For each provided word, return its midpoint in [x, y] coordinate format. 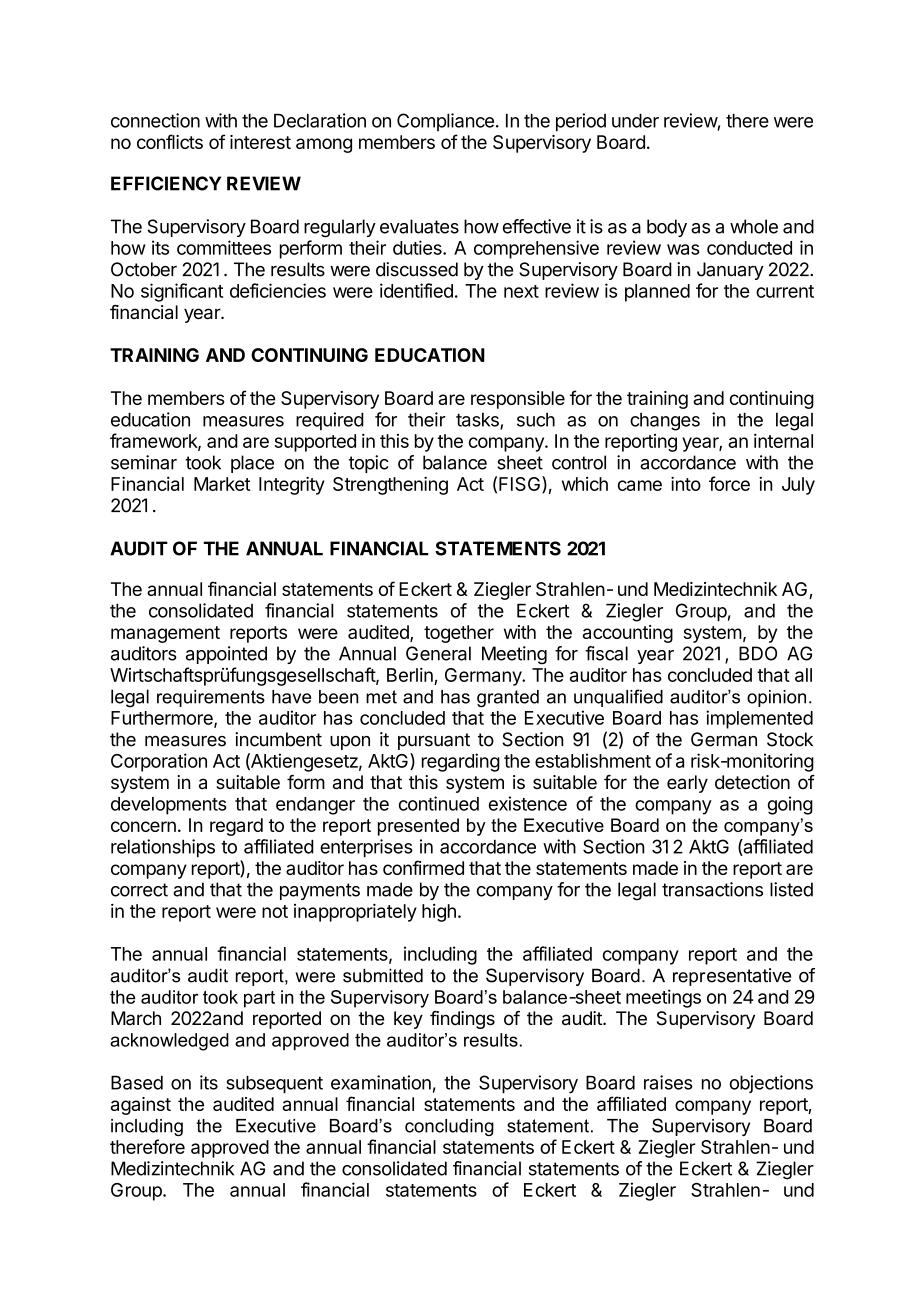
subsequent [274, 1084]
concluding [449, 1127]
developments [169, 806]
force [729, 483]
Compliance [445, 122]
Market [222, 484]
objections [771, 1084]
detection [752, 782]
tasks [478, 421]
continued [439, 803]
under [635, 120]
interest [260, 142]
